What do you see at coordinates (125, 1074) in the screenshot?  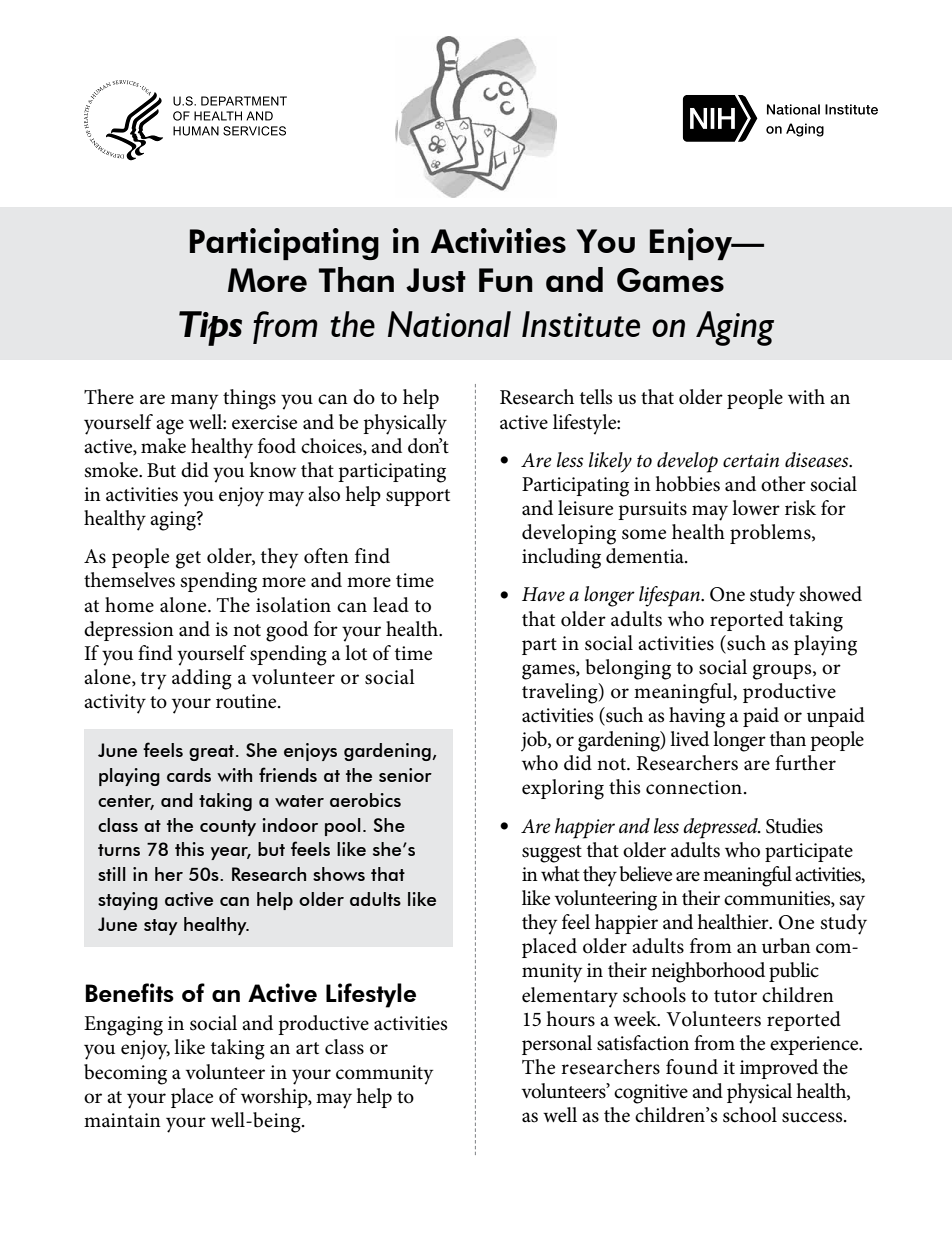 I see `becoming` at bounding box center [125, 1074].
